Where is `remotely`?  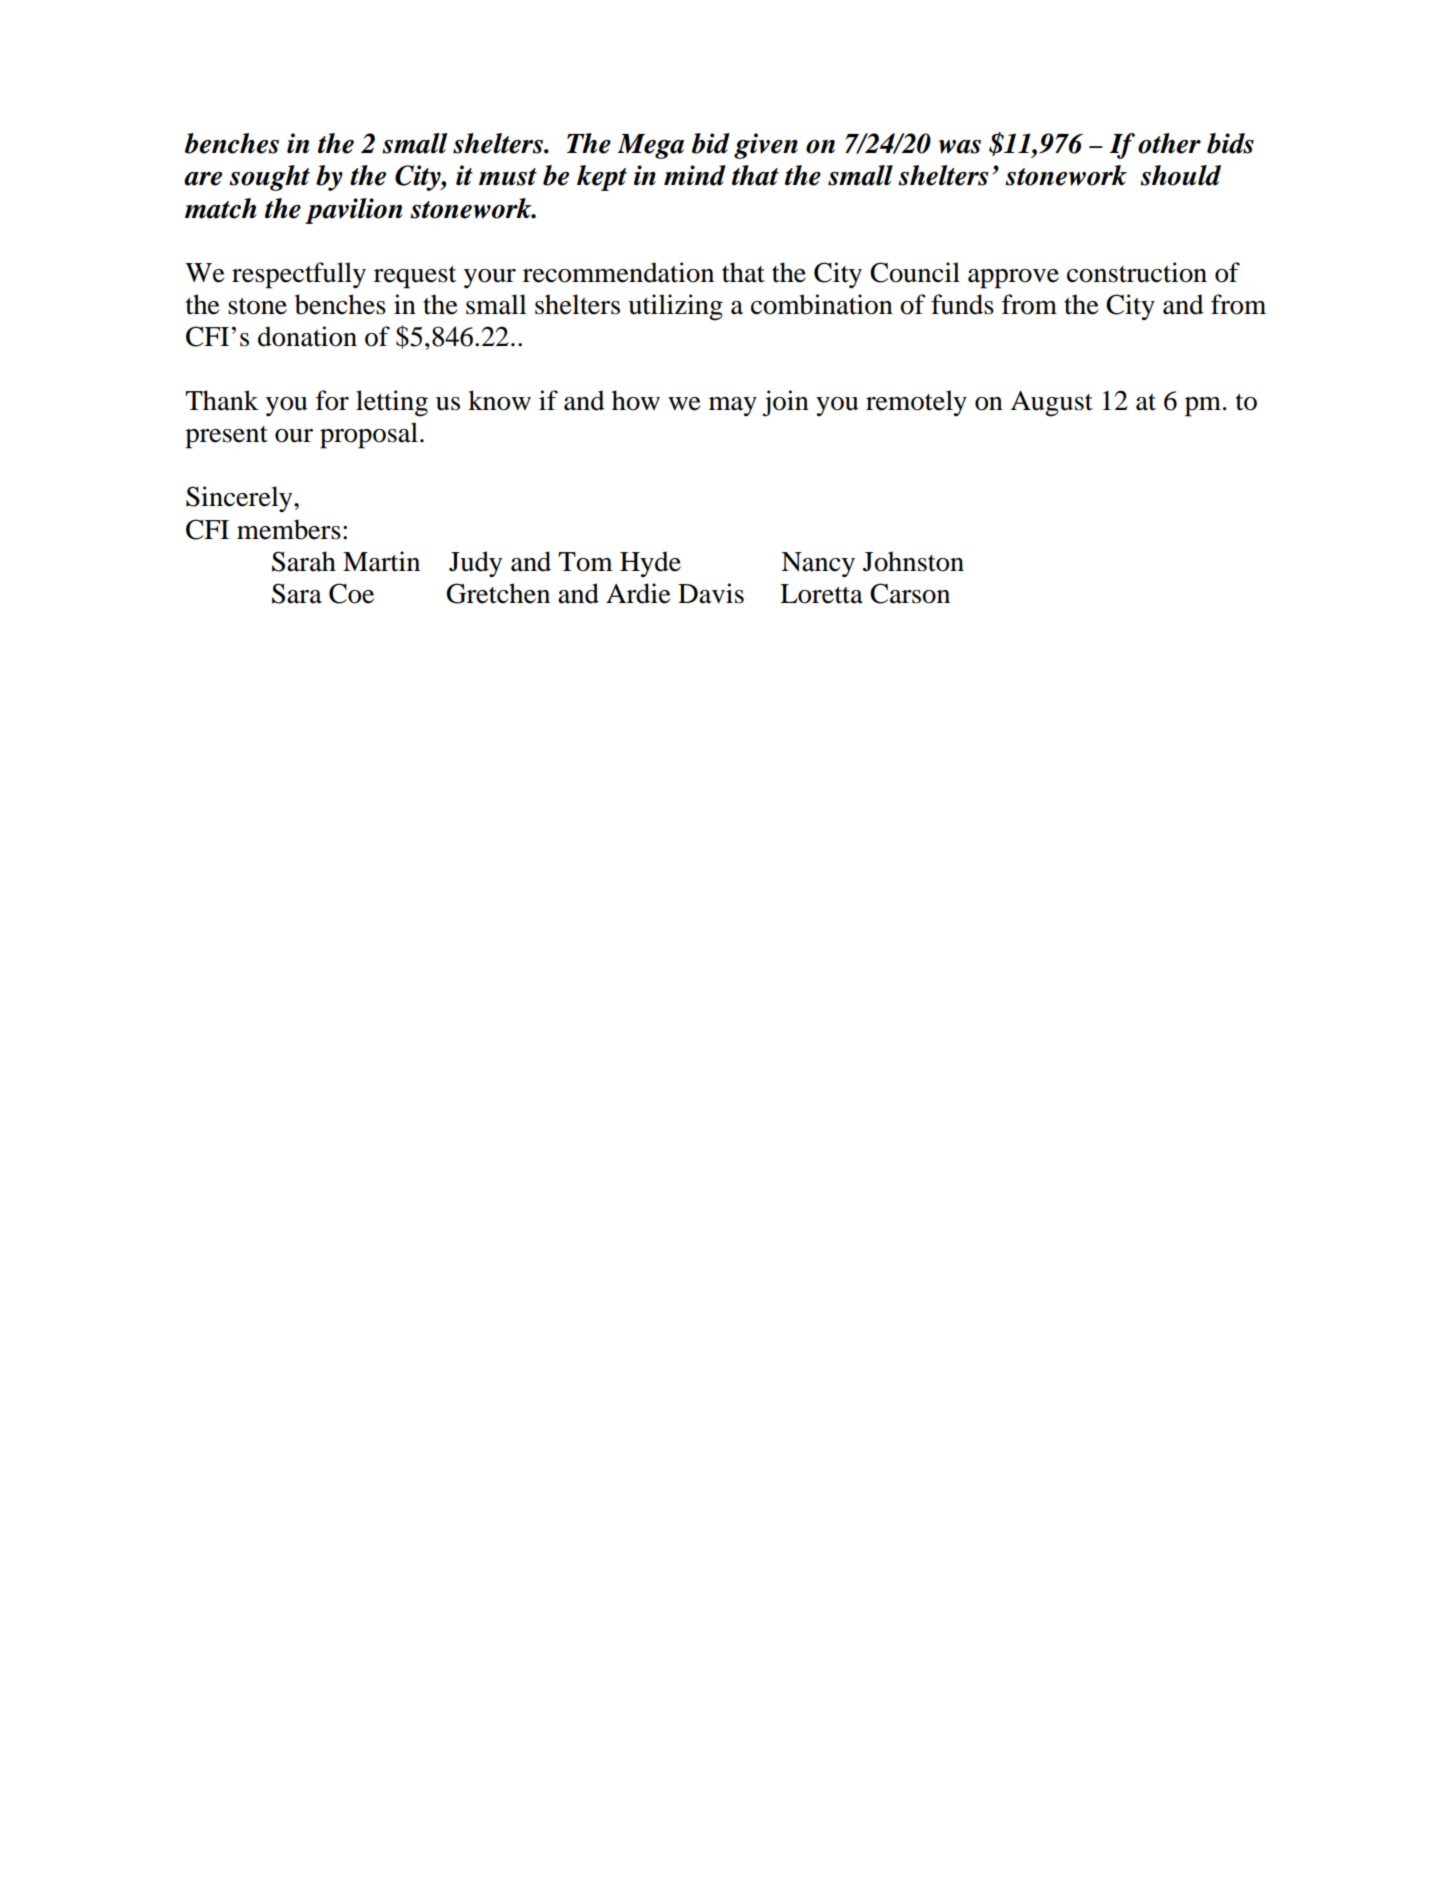 remotely is located at coordinates (916, 403).
